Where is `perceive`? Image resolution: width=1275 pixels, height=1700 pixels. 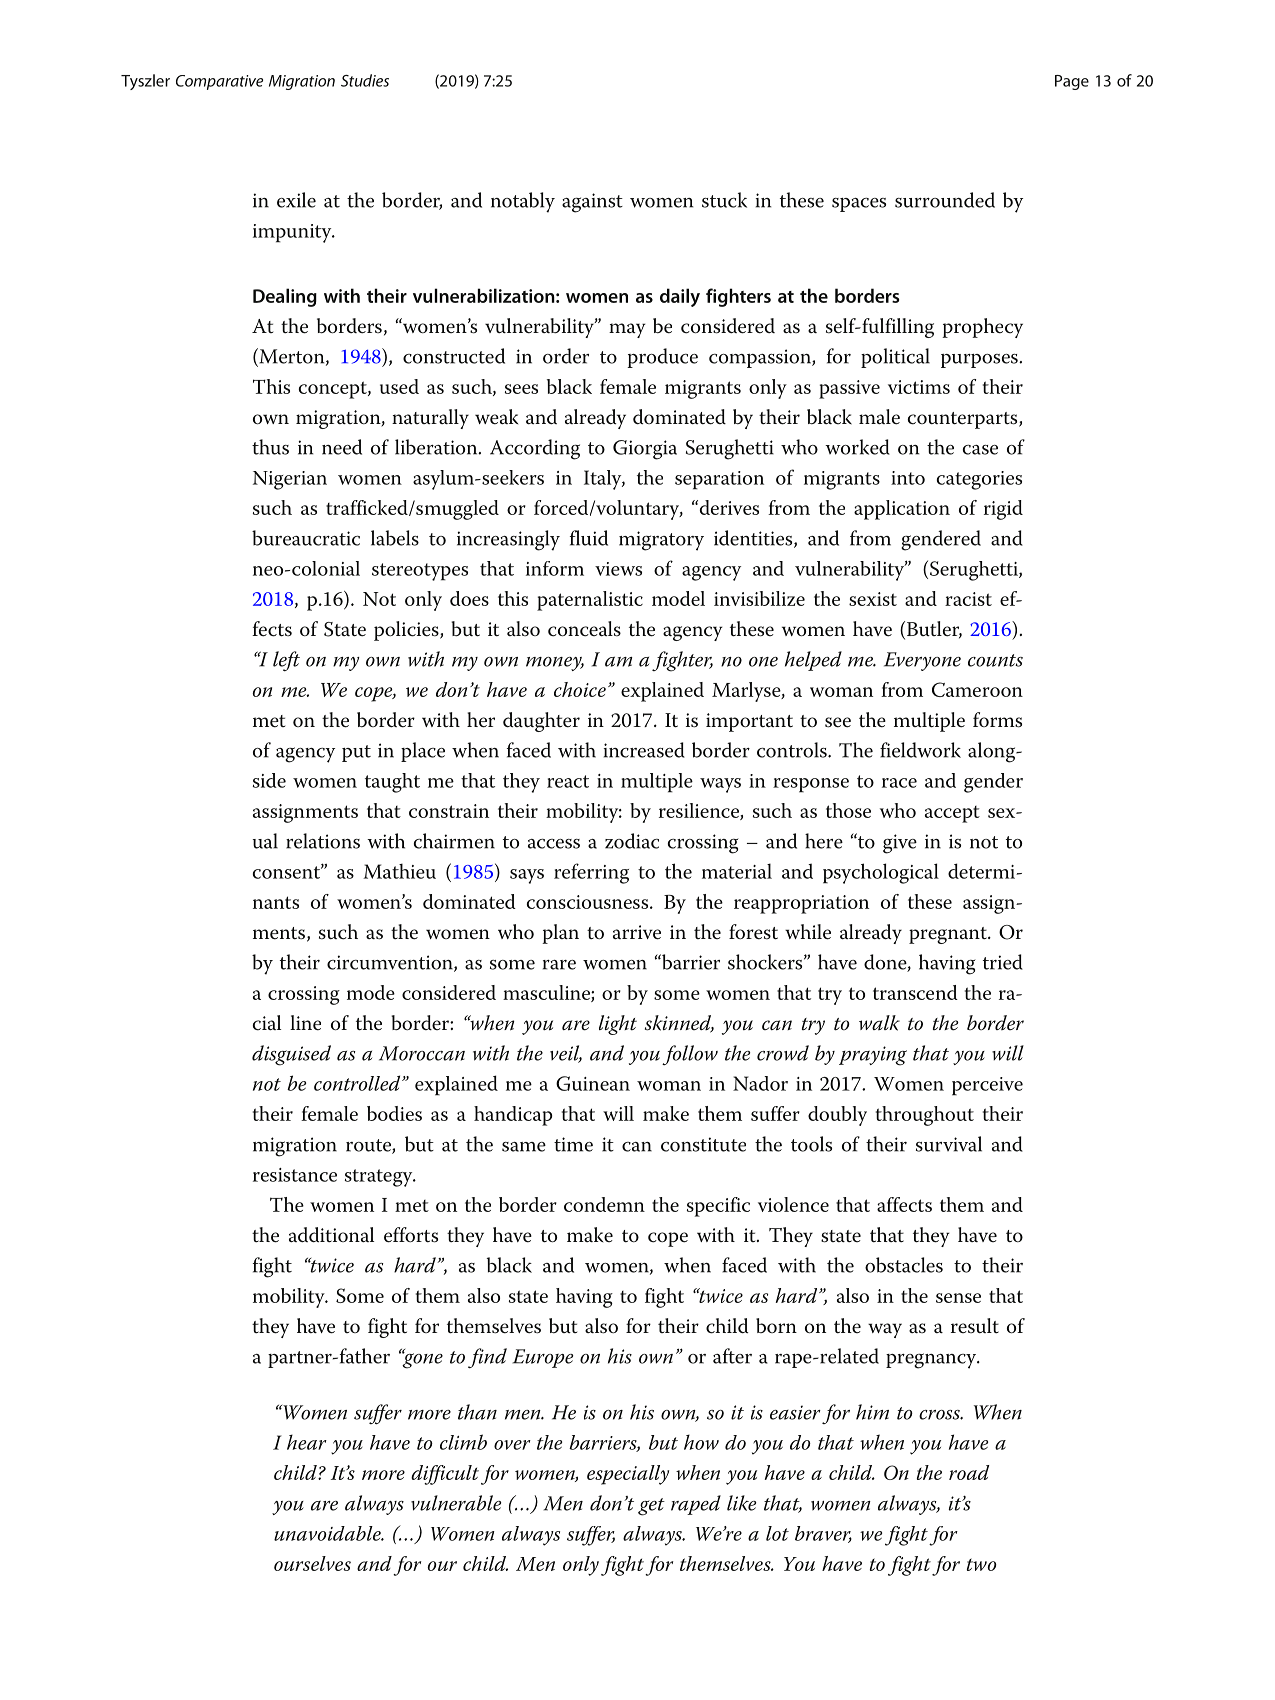 perceive is located at coordinates (987, 1086).
